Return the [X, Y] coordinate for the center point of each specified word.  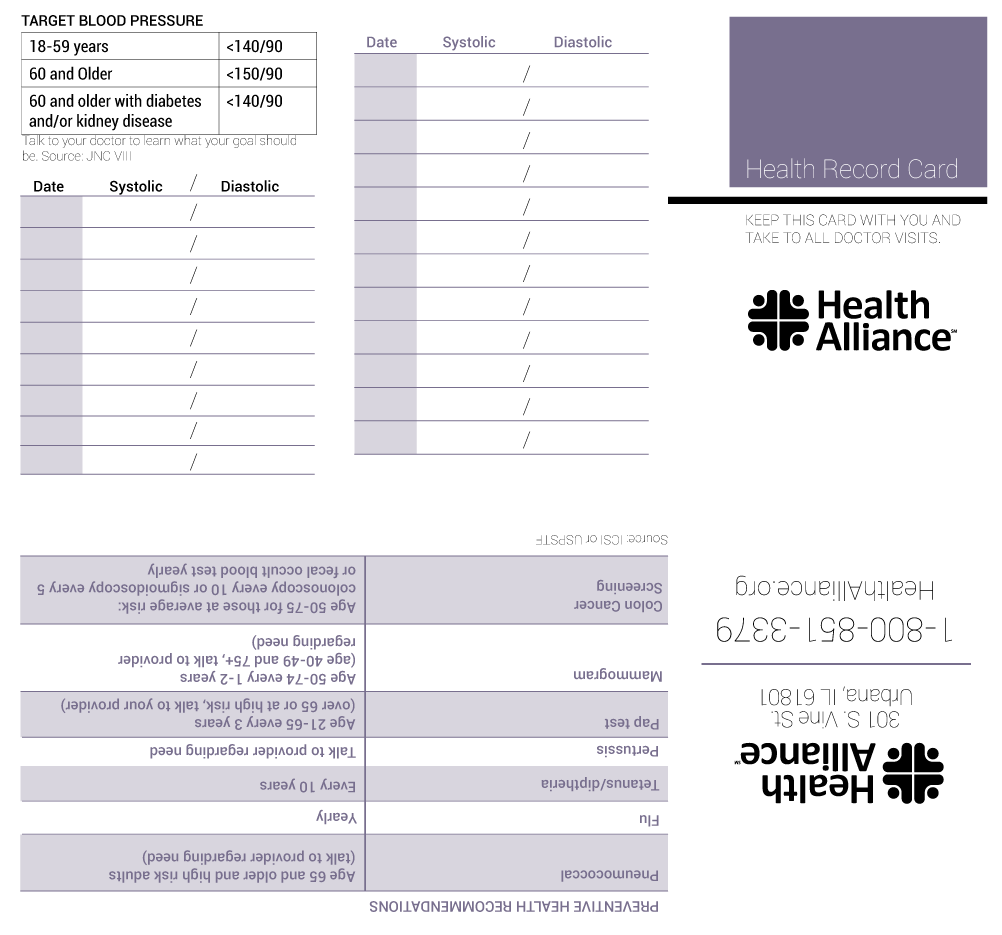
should [278, 139]
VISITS [916, 238]
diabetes [173, 100]
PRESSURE [167, 20]
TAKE [762, 237]
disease [147, 120]
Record [861, 168]
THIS [798, 220]
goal [244, 141]
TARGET [48, 20]
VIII [122, 156]
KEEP [762, 220]
